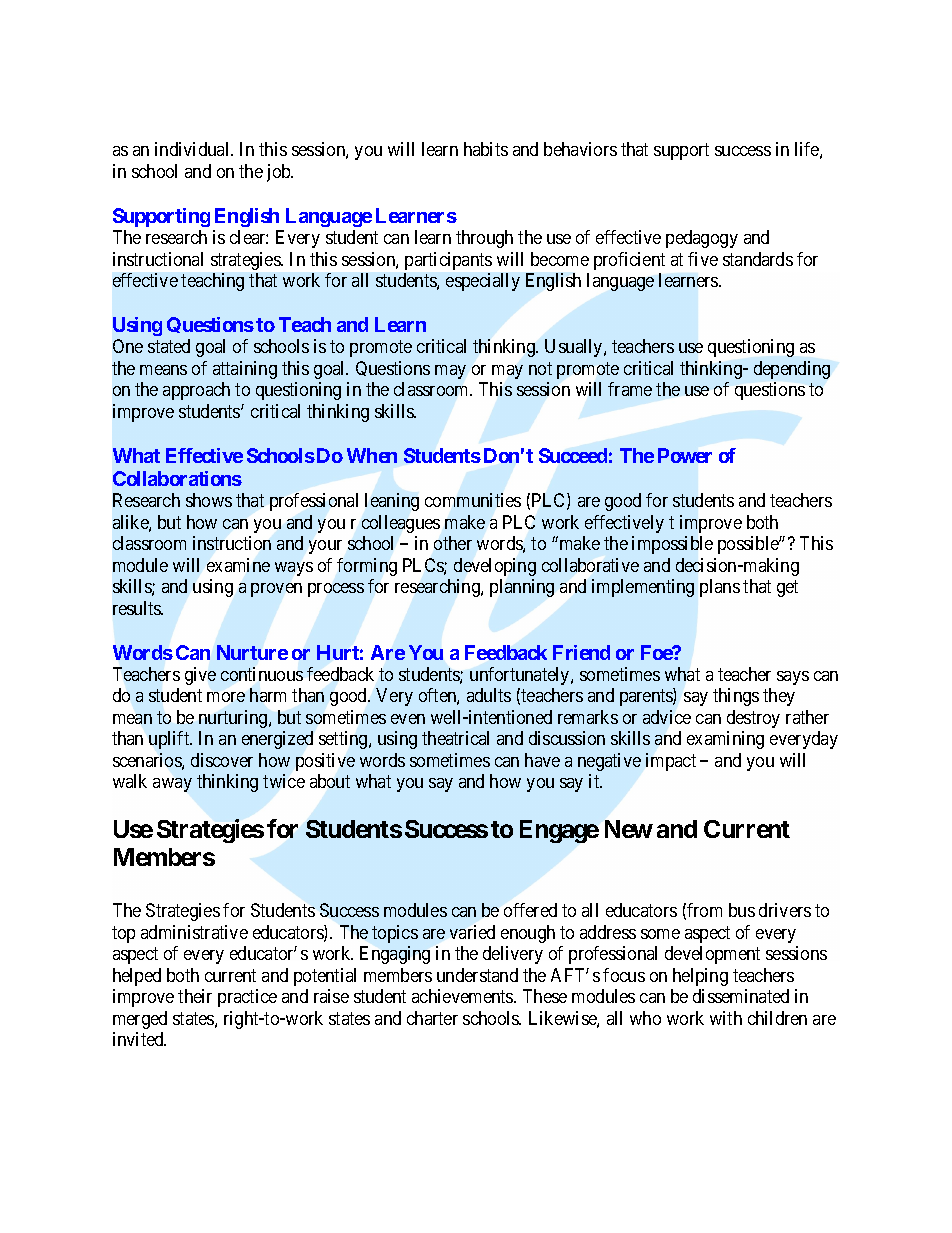 This page has width=952, height=1233. I want to click on approach, so click(196, 391).
